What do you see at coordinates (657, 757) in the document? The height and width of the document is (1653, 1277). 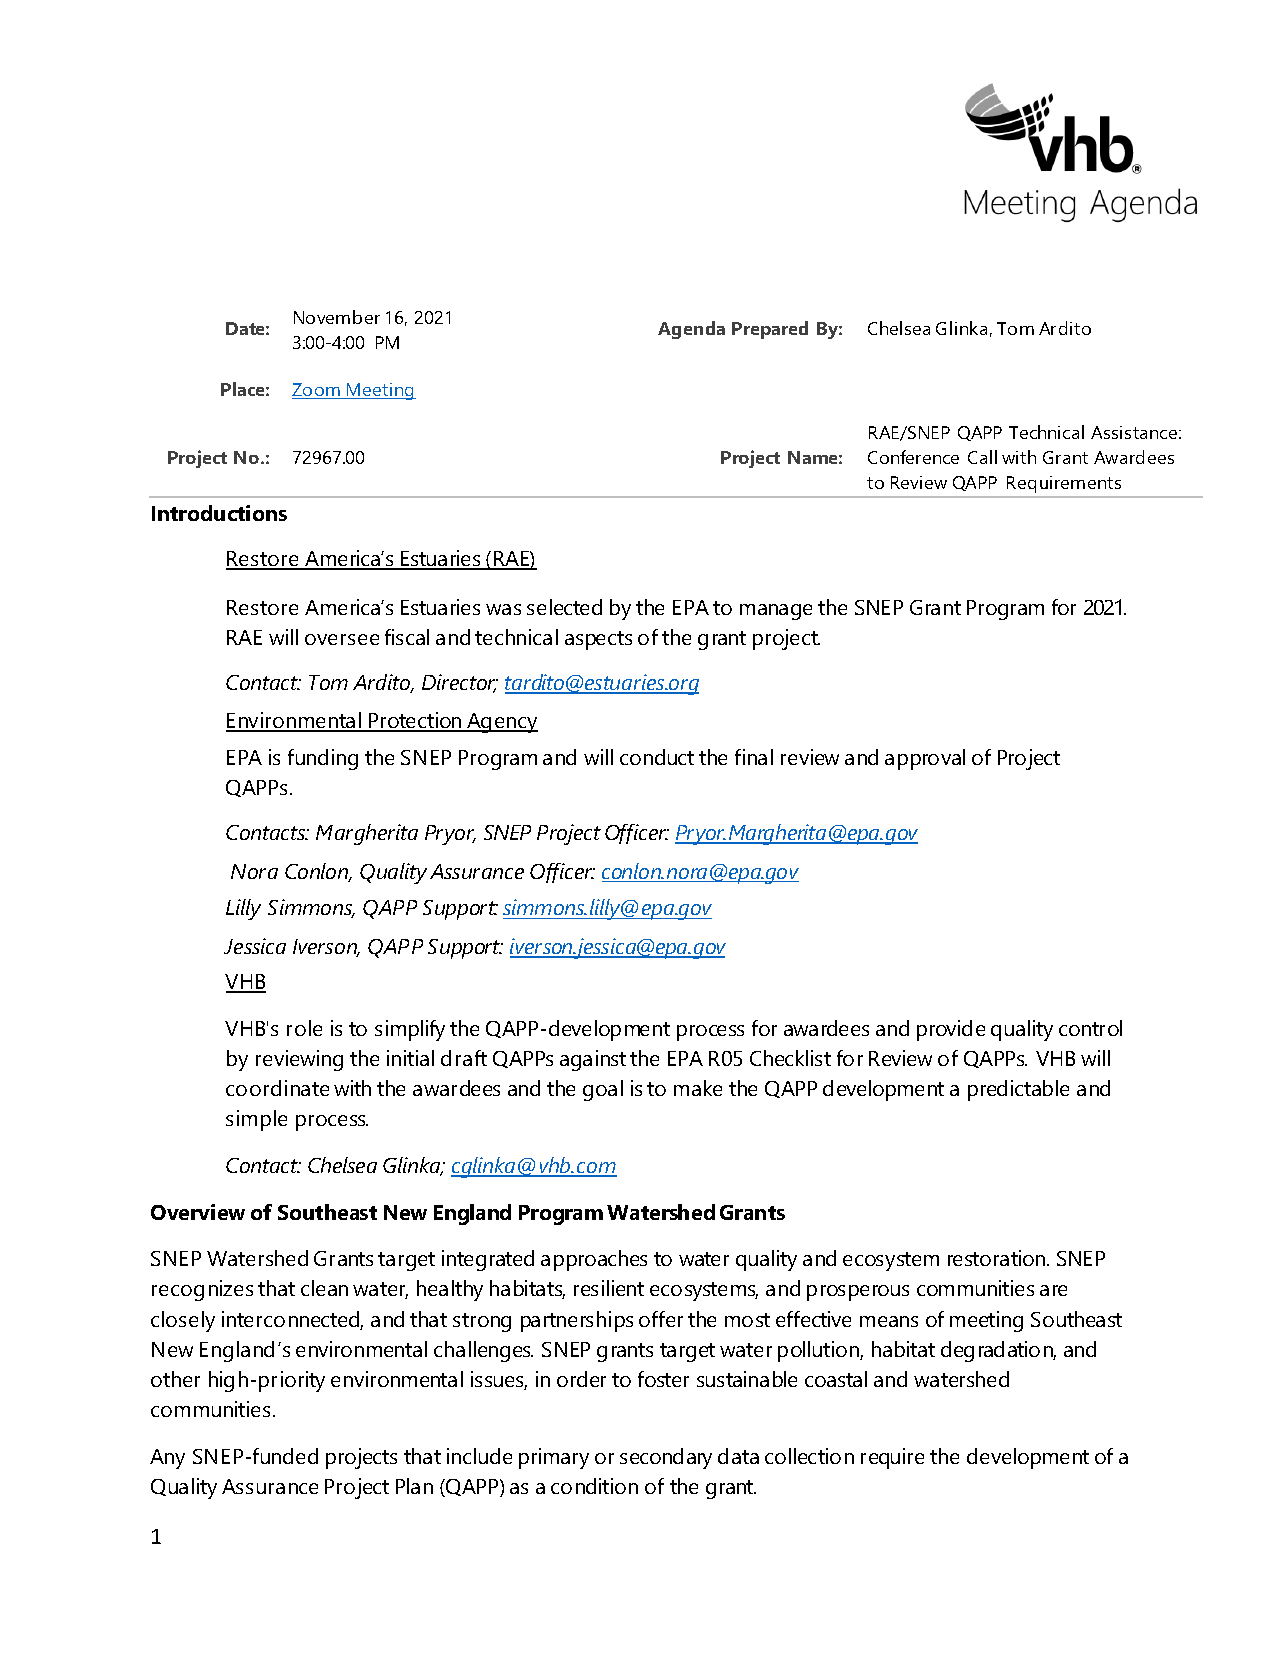 I see `conduct` at bounding box center [657, 757].
